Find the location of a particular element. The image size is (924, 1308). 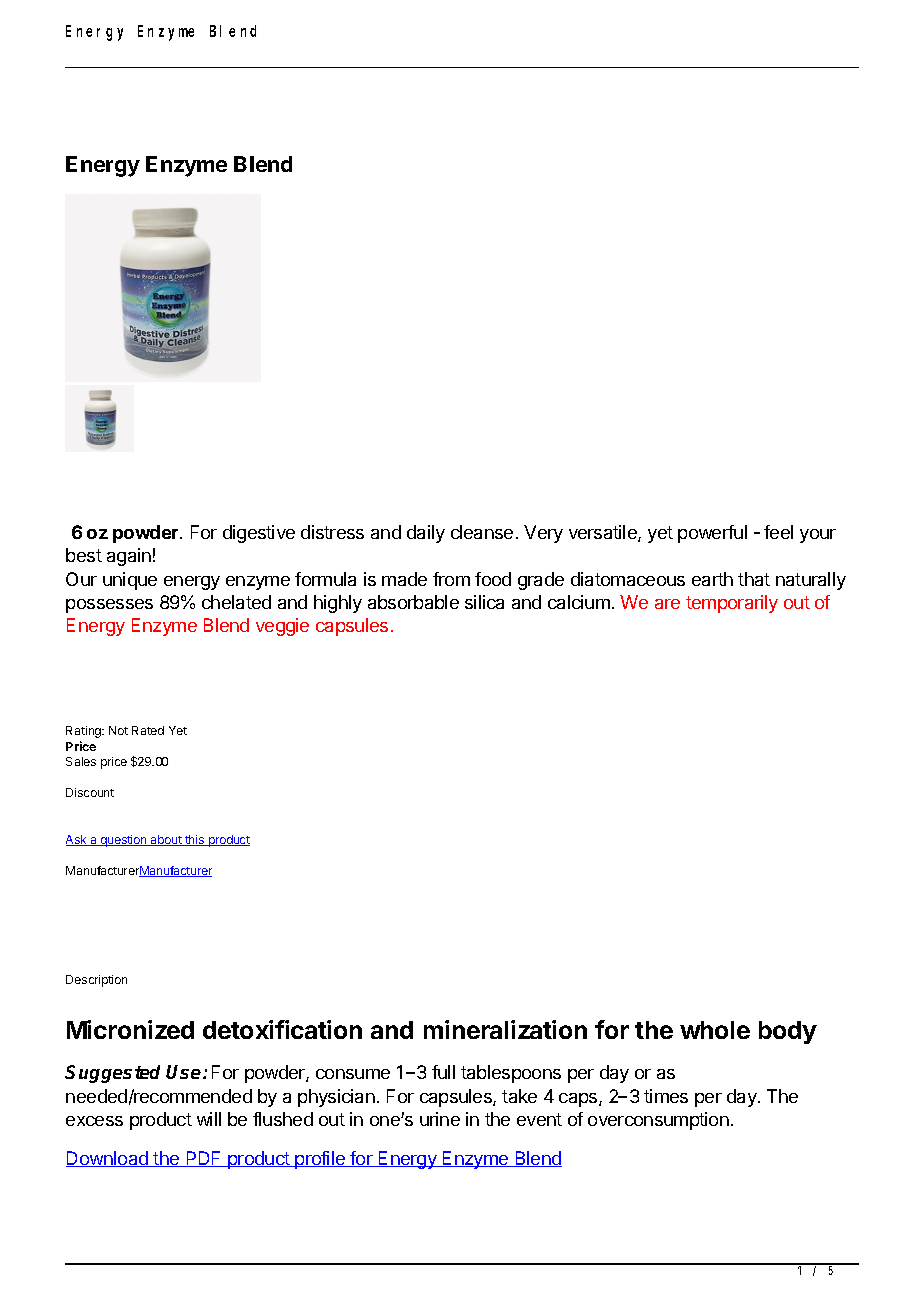

Micronized is located at coordinates (130, 1029).
